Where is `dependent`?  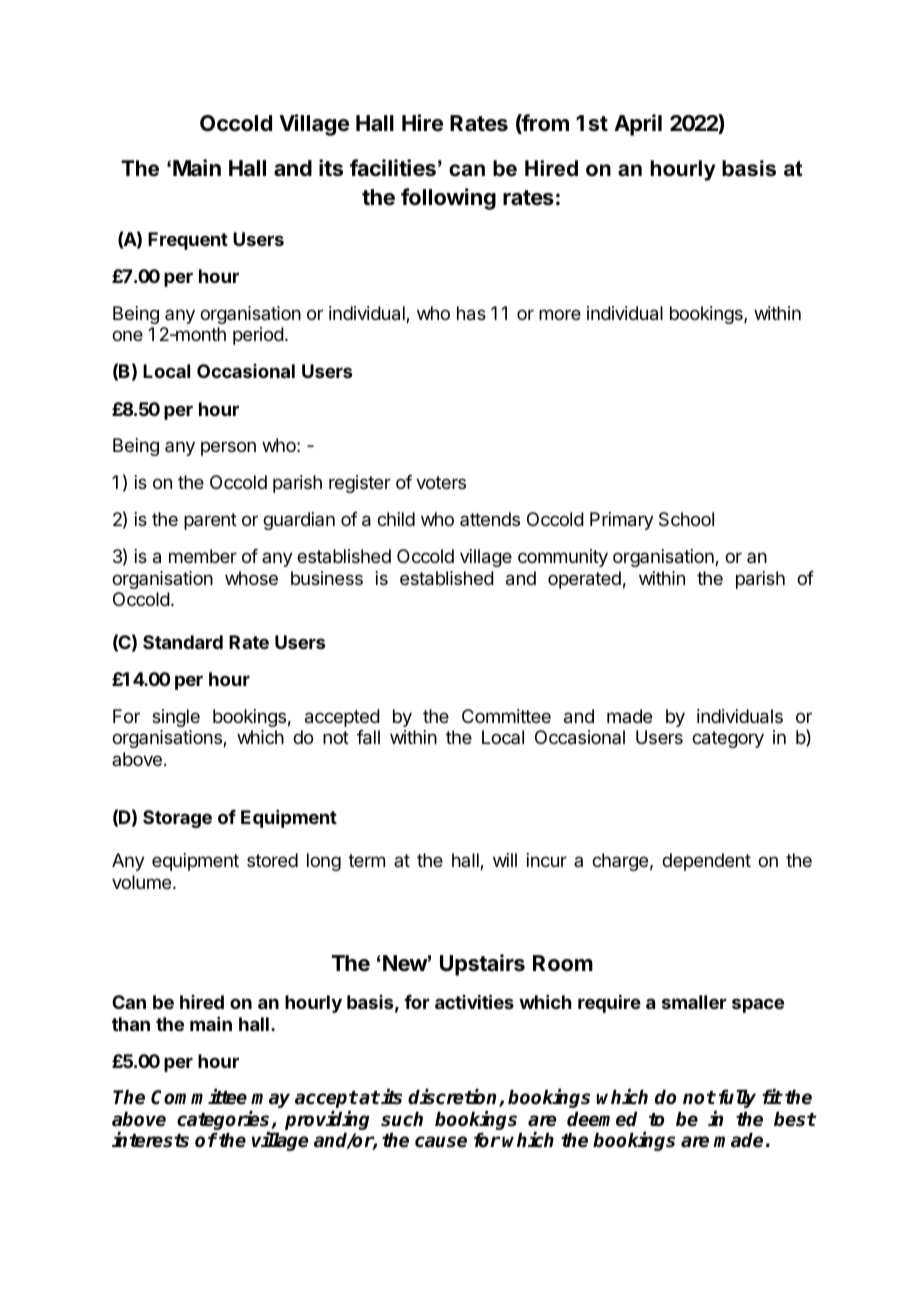
dependent is located at coordinates (706, 862).
